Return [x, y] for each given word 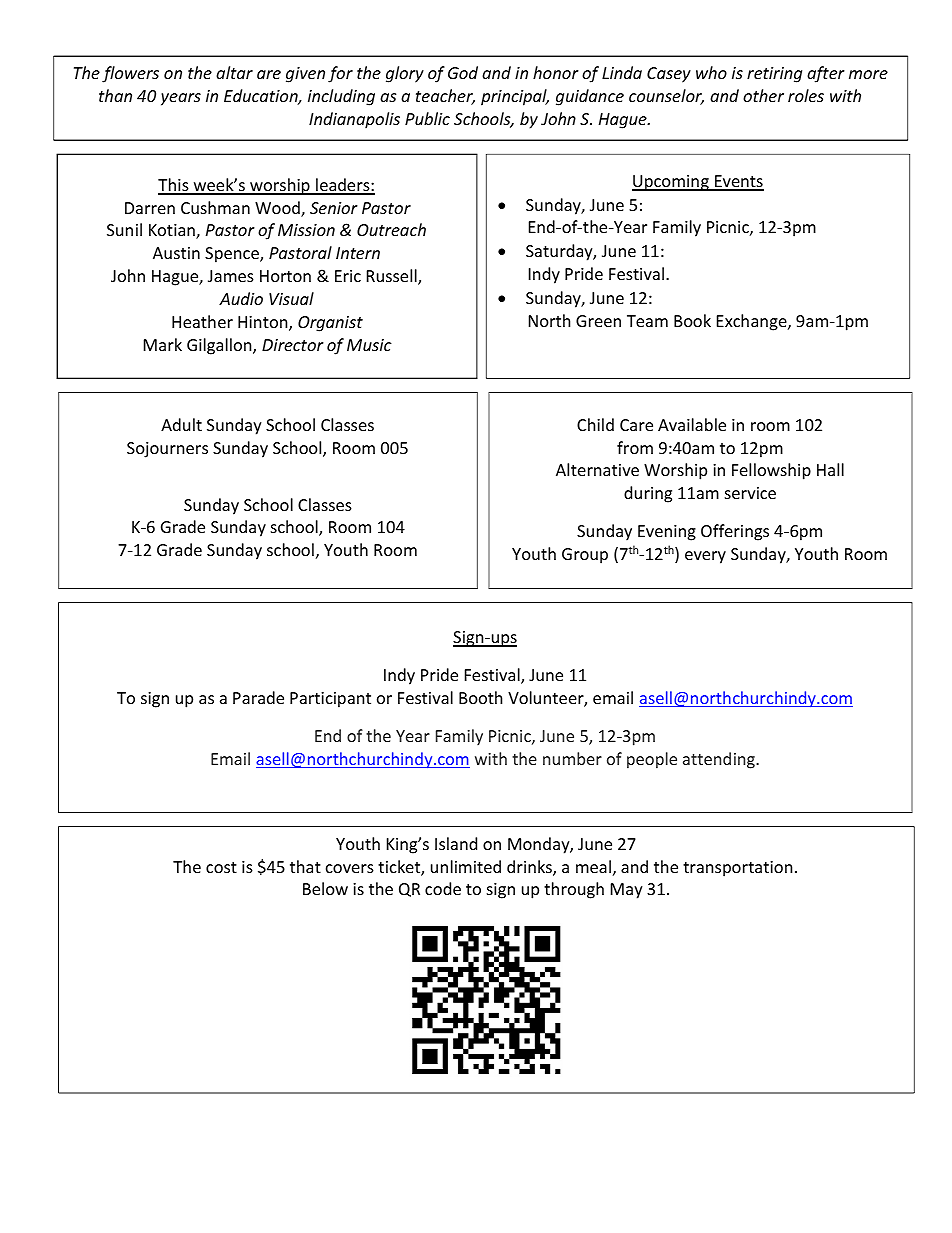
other [763, 95]
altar [234, 72]
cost [221, 867]
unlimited [466, 866]
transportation [737, 869]
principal [515, 97]
